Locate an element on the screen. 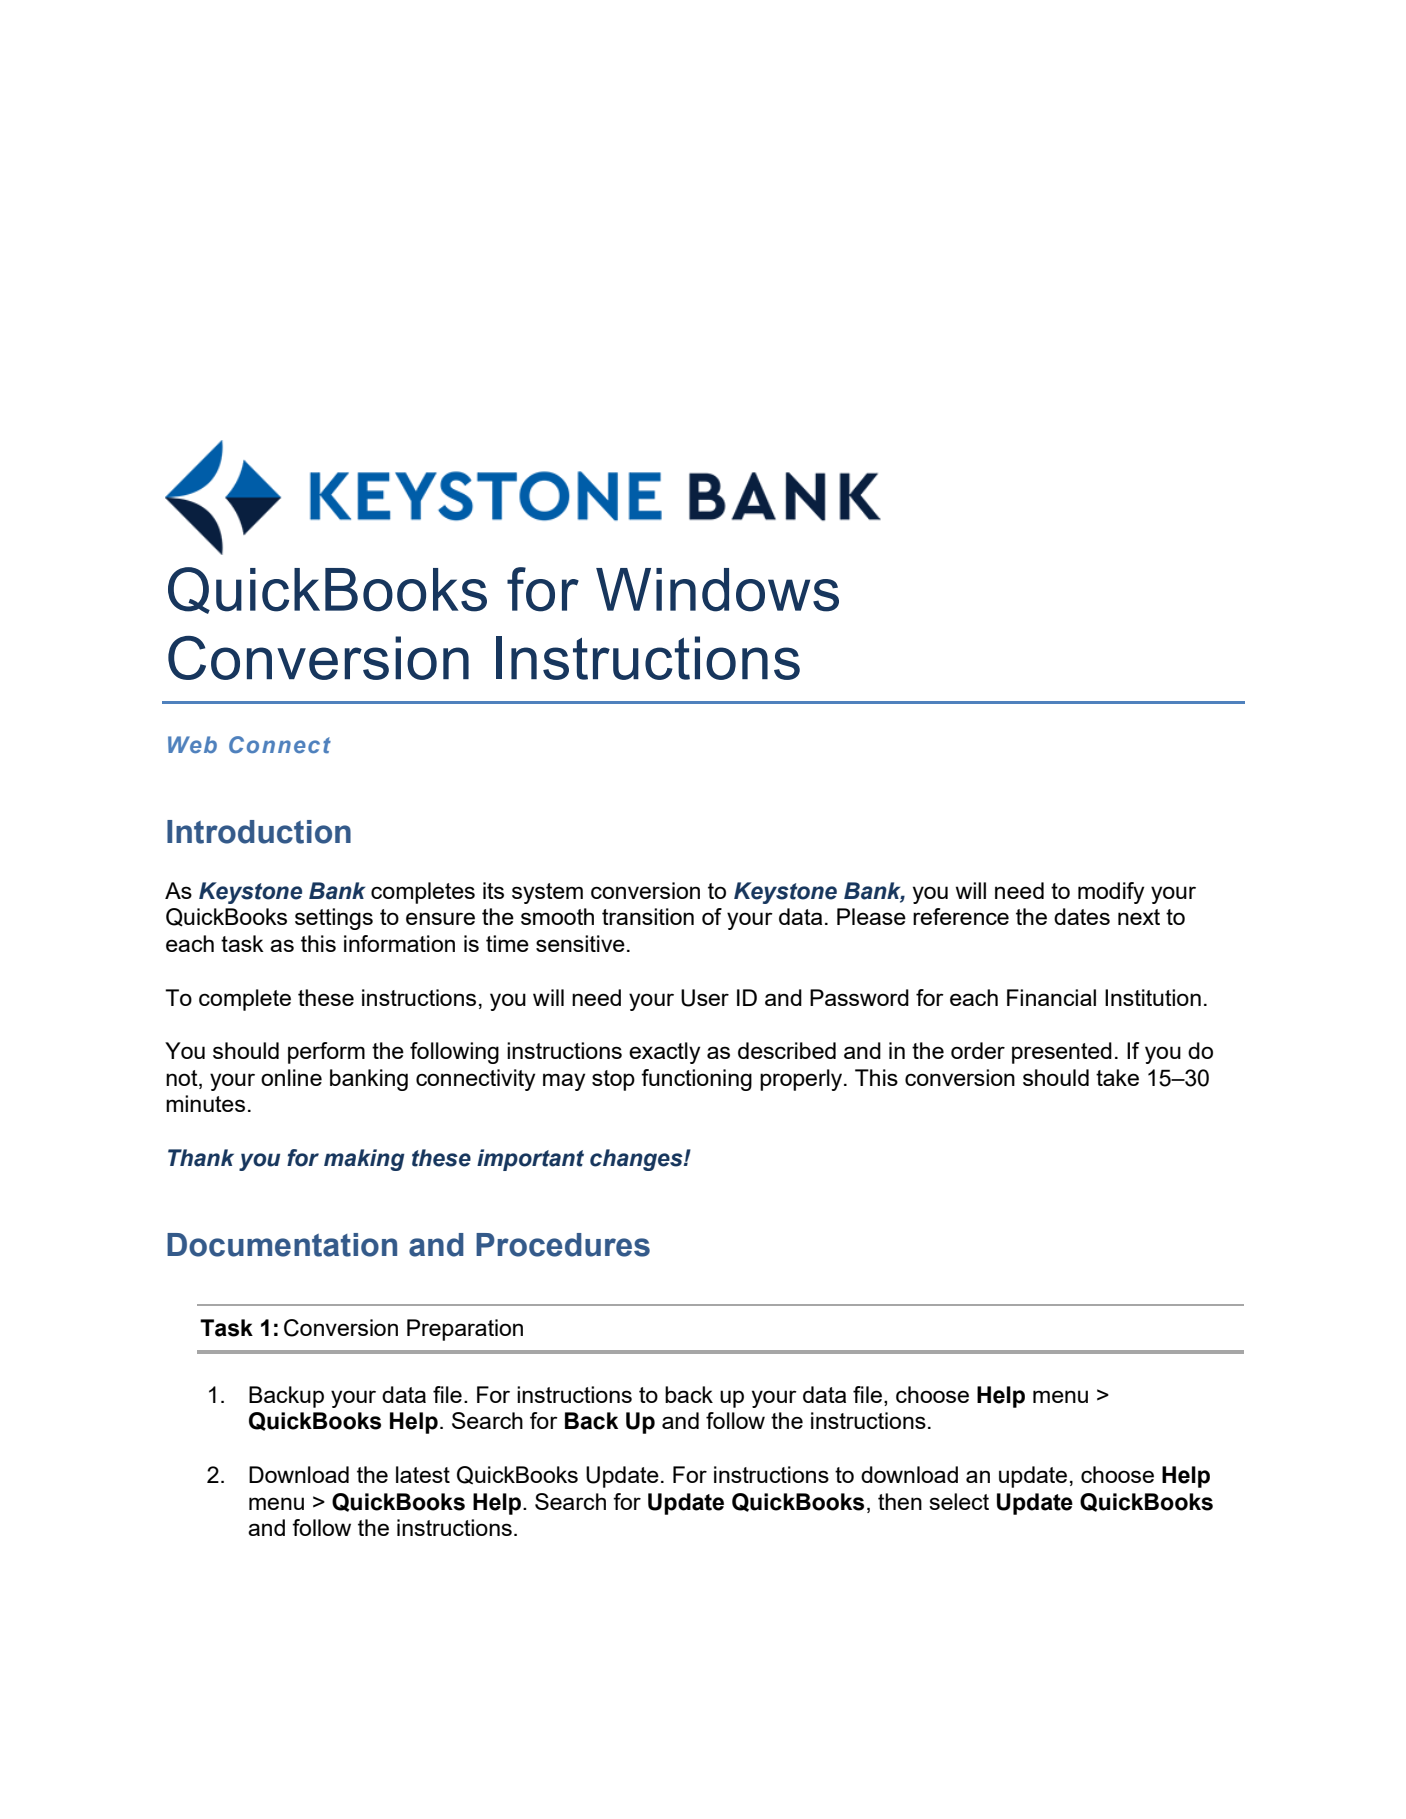 The width and height of the screenshot is (1406, 1819). exactly is located at coordinates (664, 1053).
